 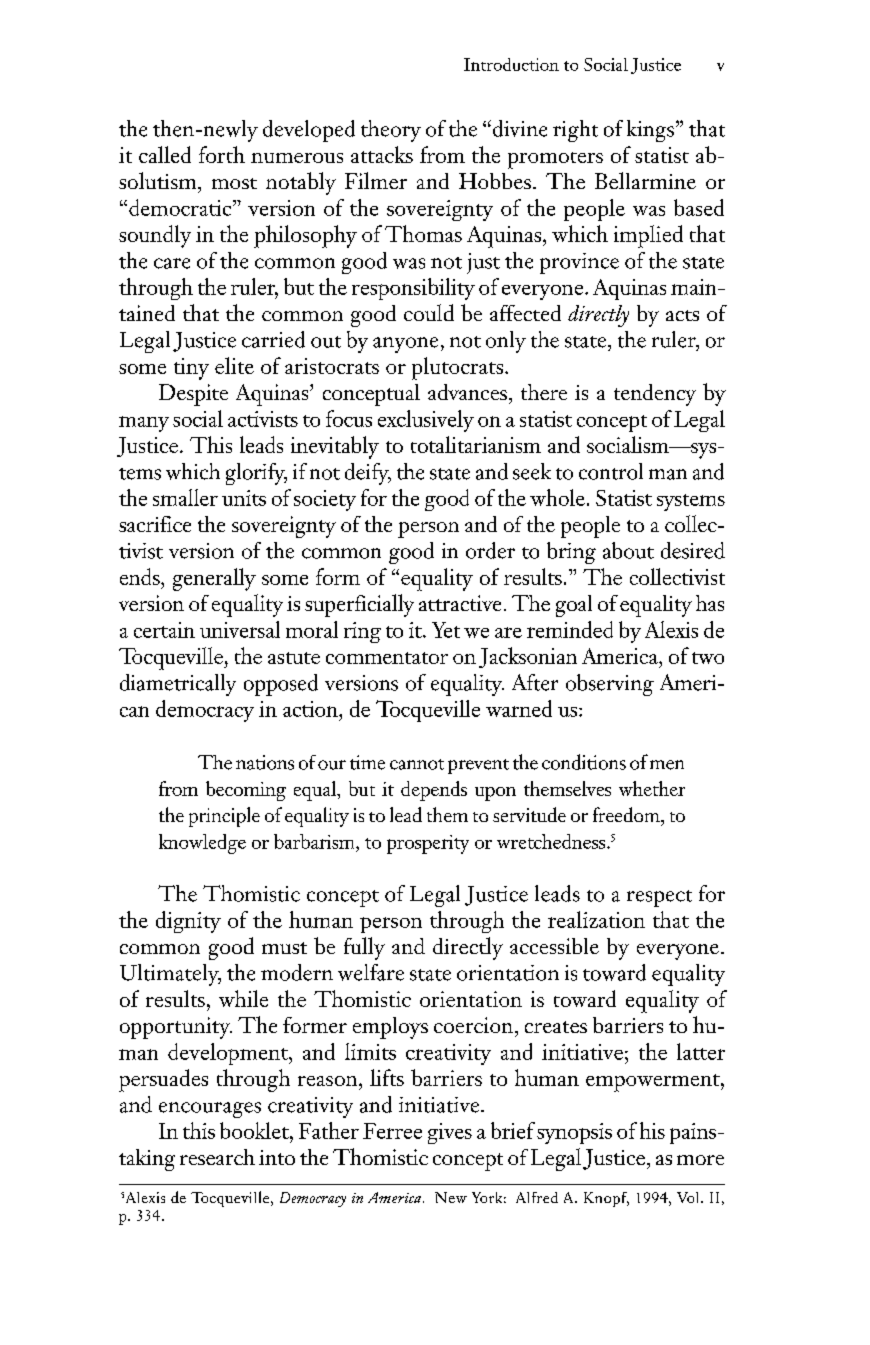 I want to click on control, so click(x=611, y=471).
